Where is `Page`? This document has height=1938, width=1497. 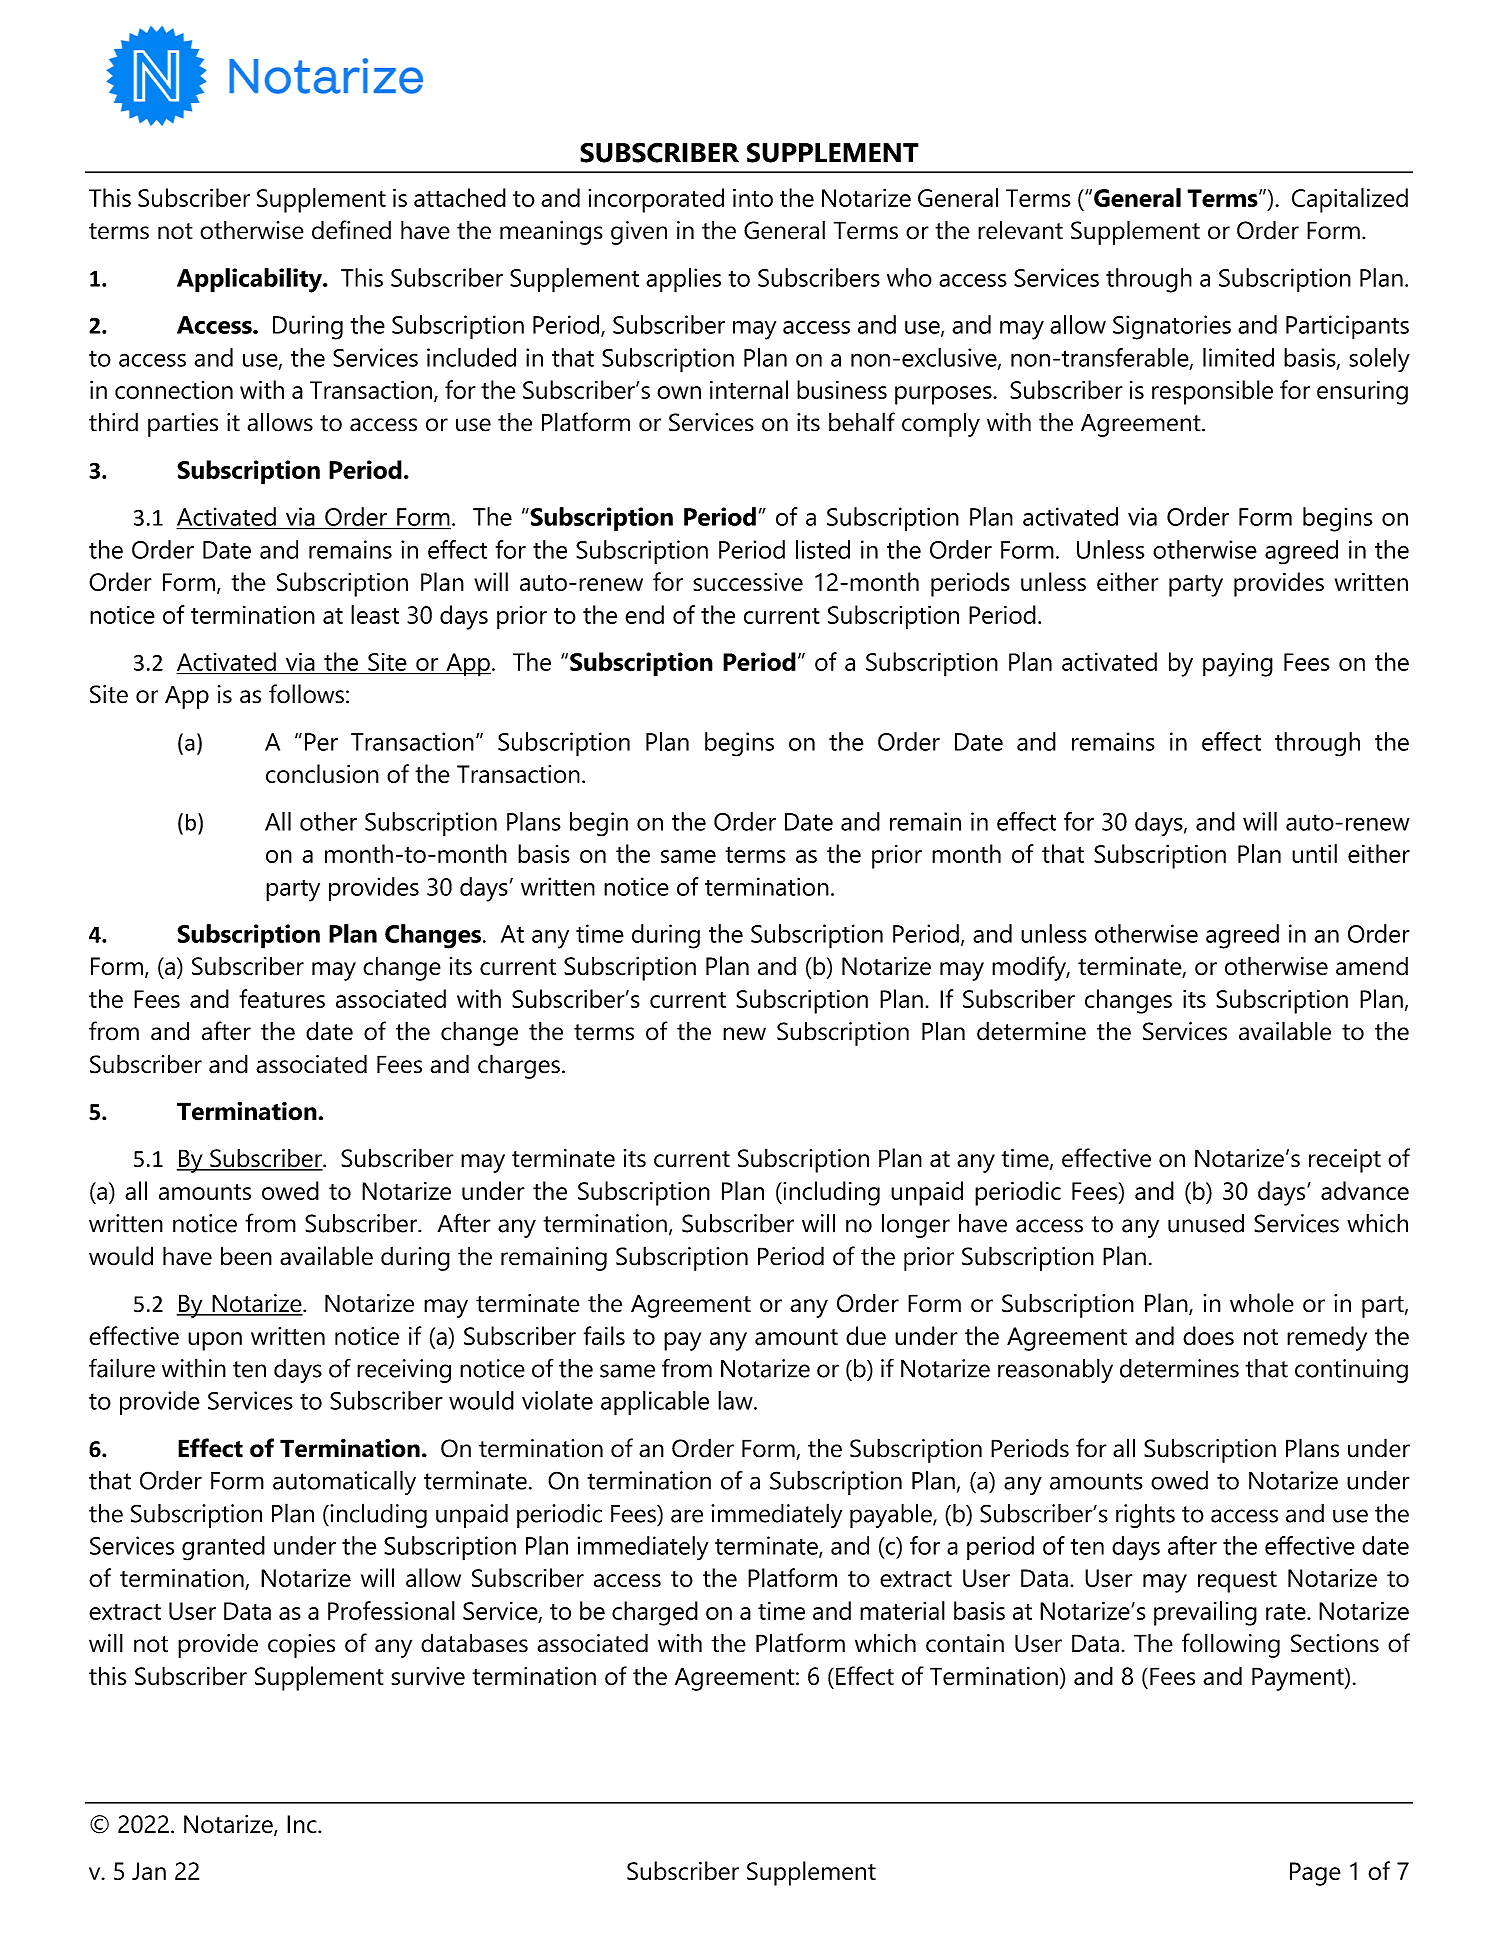 Page is located at coordinates (1315, 1874).
